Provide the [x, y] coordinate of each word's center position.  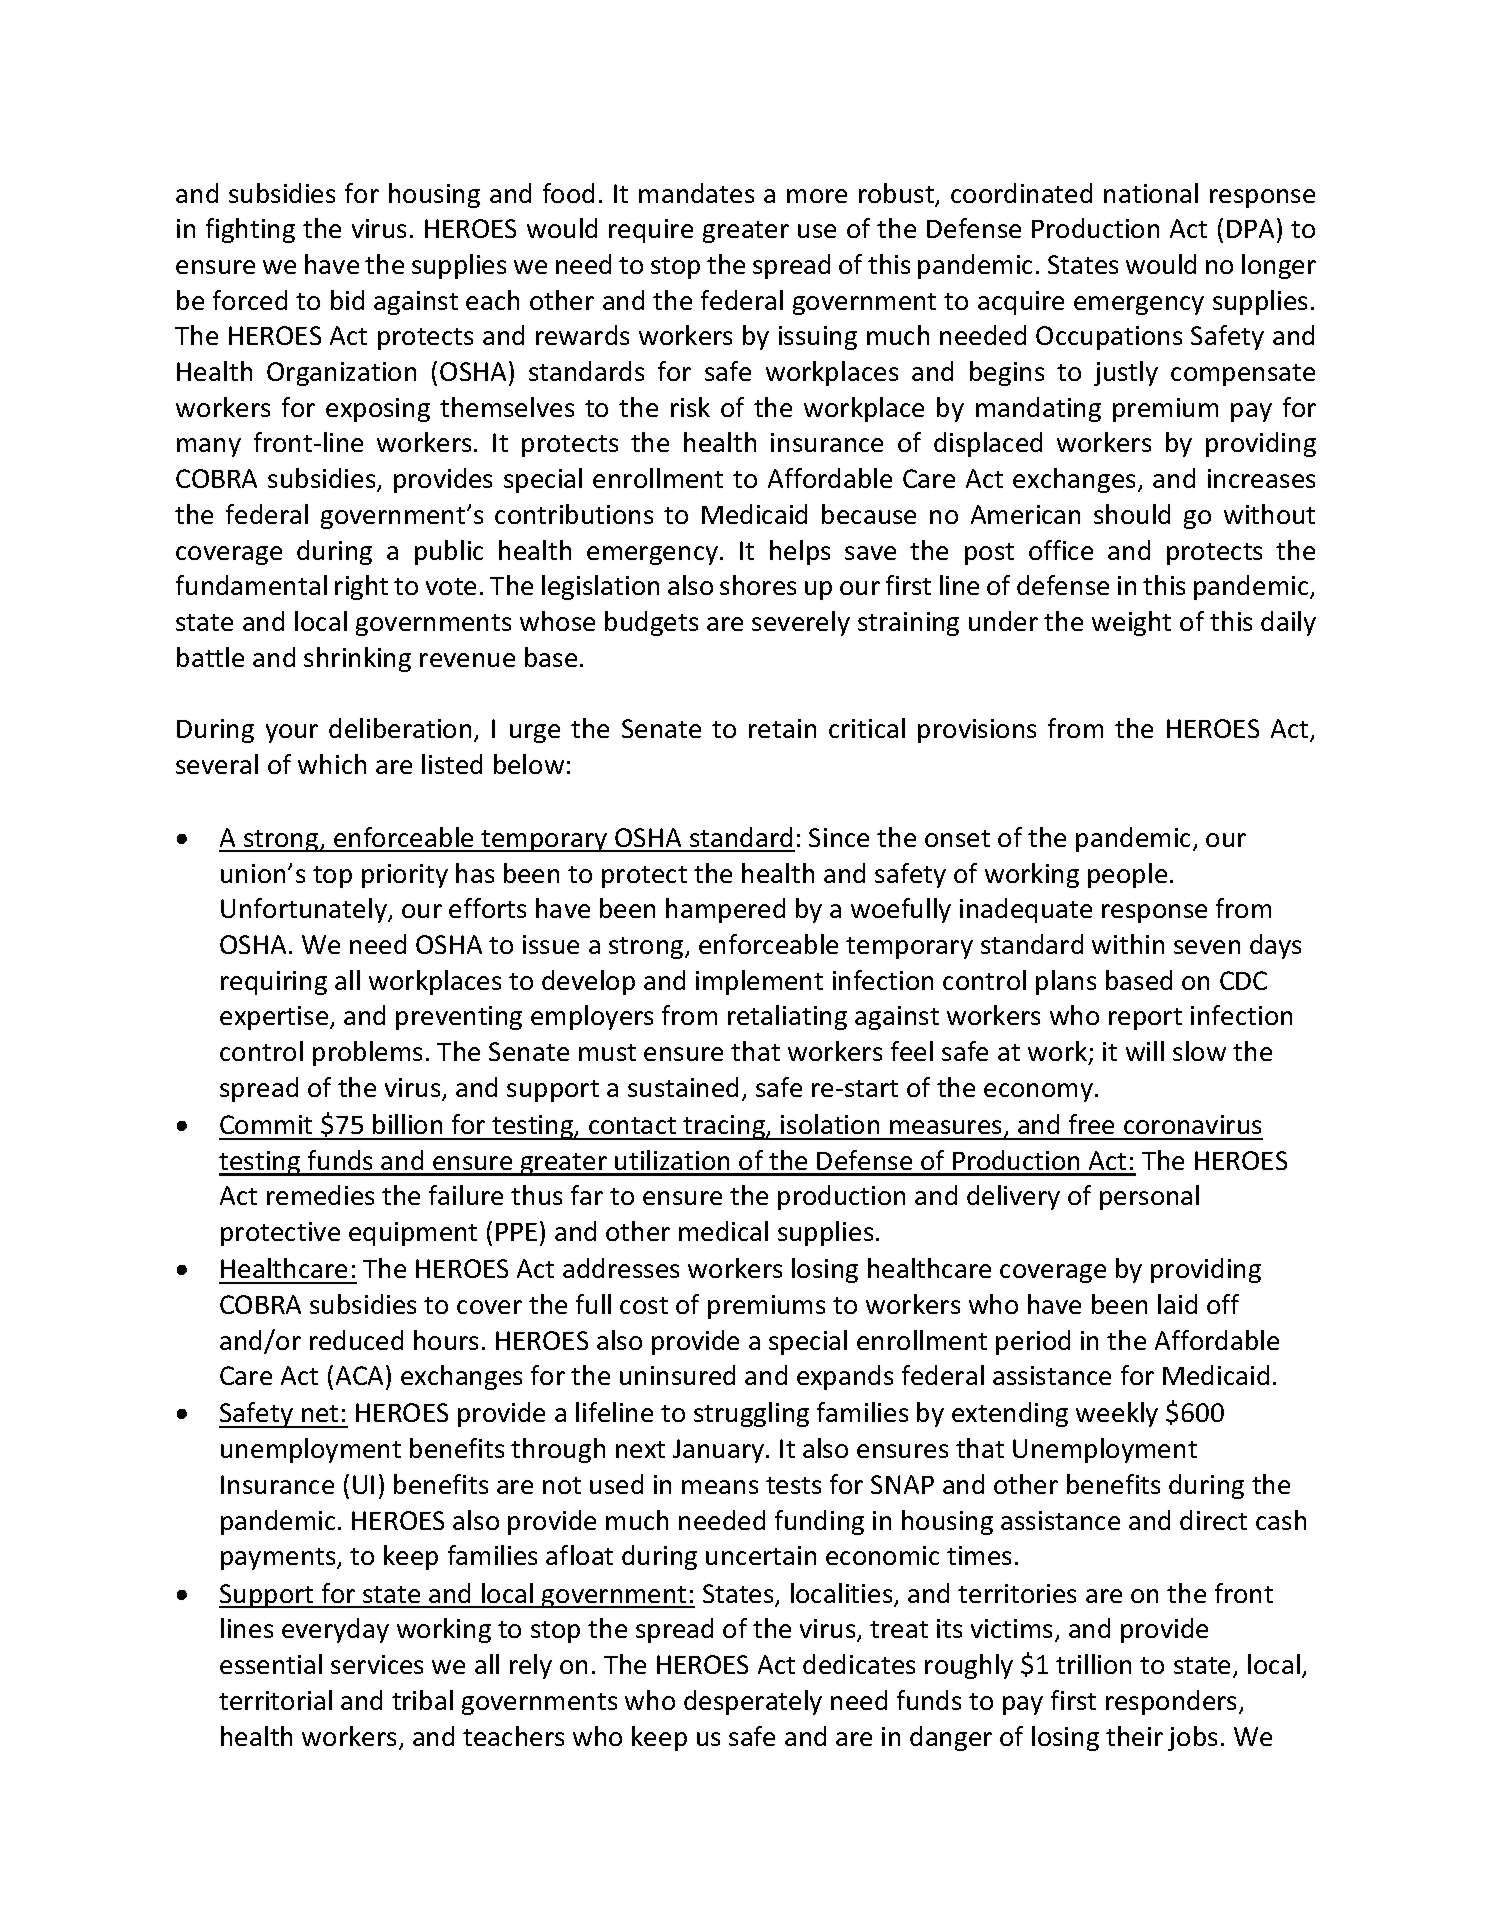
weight [1131, 623]
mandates [696, 193]
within [1128, 944]
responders [1173, 1702]
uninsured [677, 1375]
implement [759, 982]
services [377, 1664]
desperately [753, 1702]
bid [347, 300]
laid [1177, 1304]
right [361, 587]
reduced [356, 1340]
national [1151, 193]
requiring [274, 983]
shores [758, 585]
